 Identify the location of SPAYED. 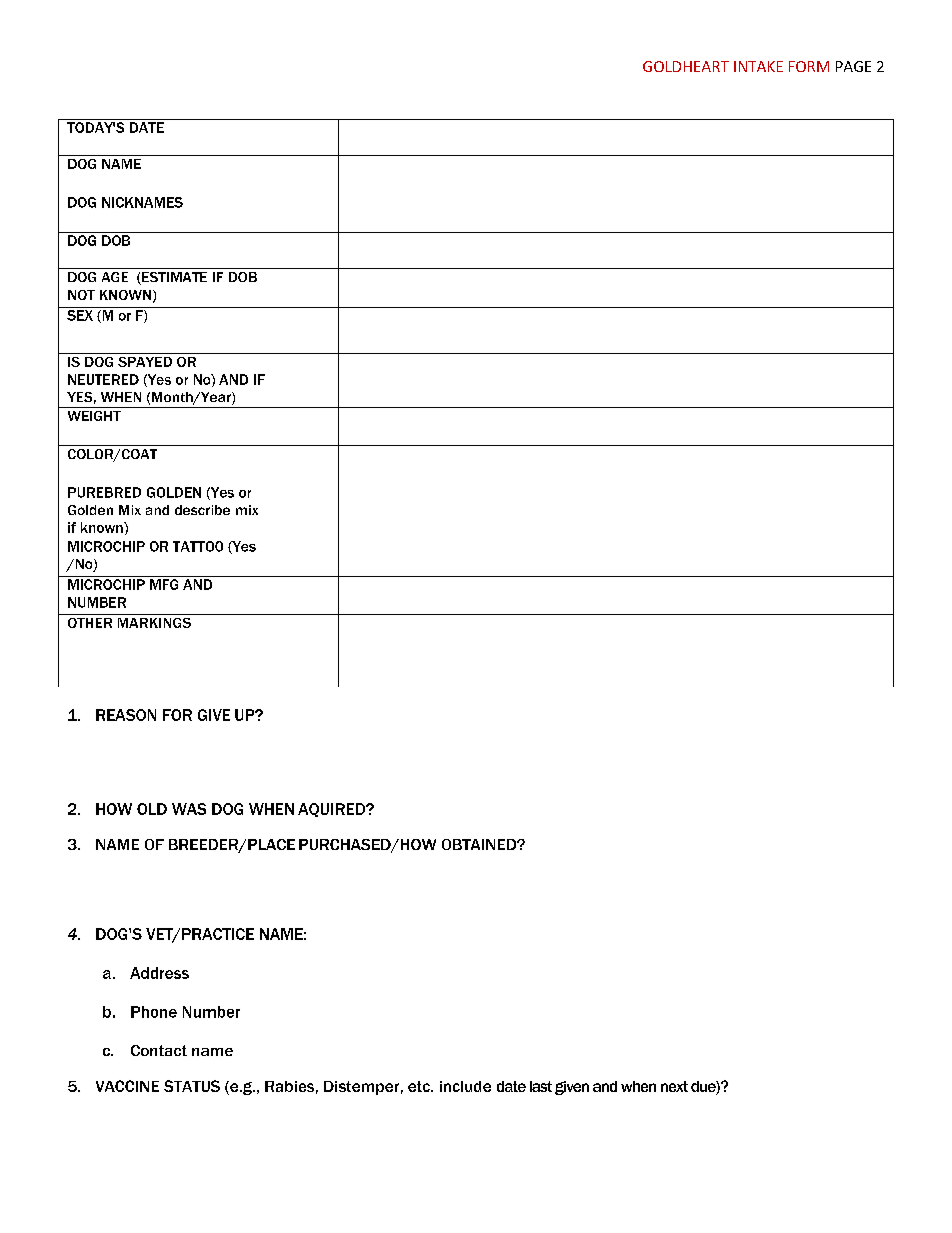
(145, 362).
